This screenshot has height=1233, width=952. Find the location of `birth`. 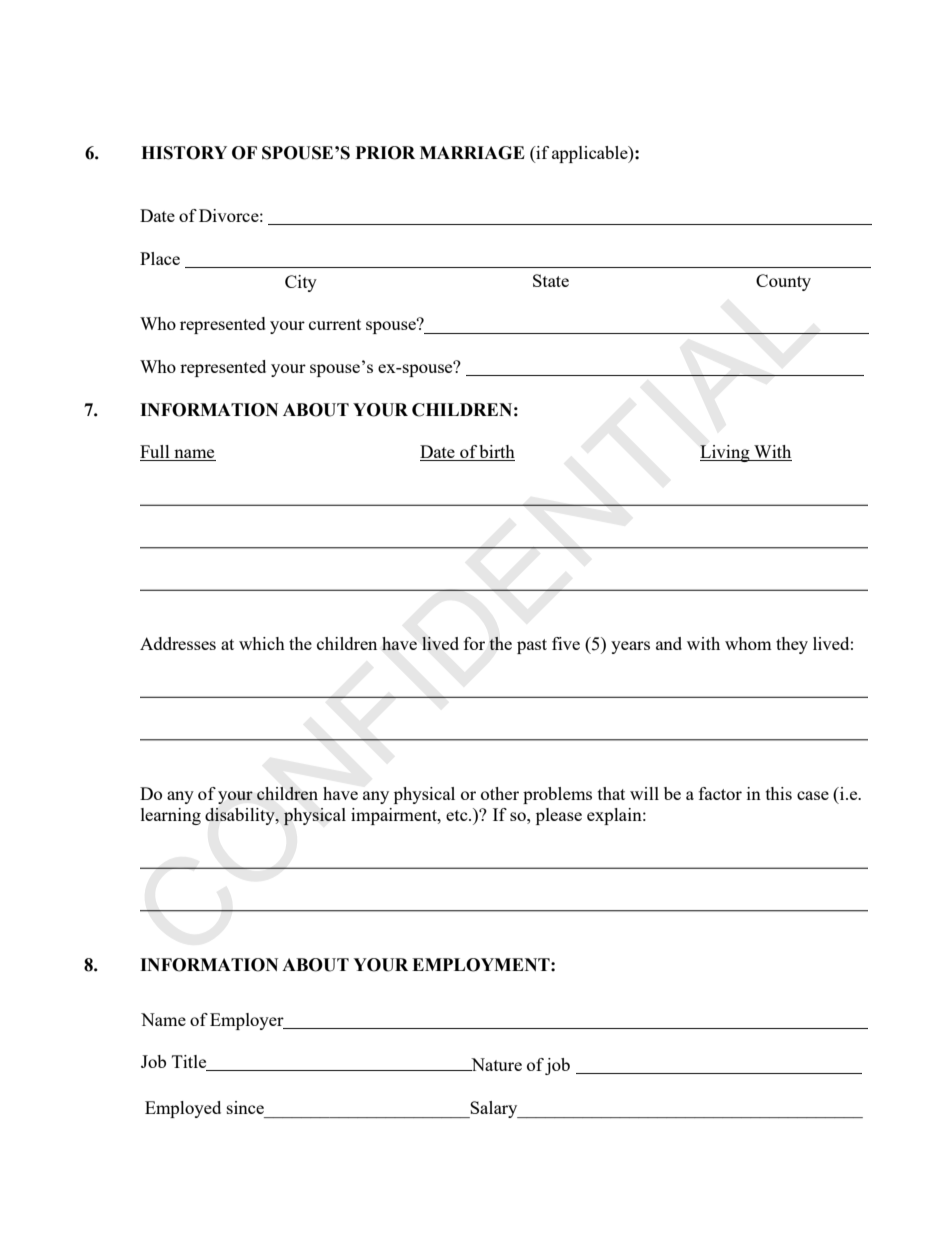

birth is located at coordinates (496, 453).
